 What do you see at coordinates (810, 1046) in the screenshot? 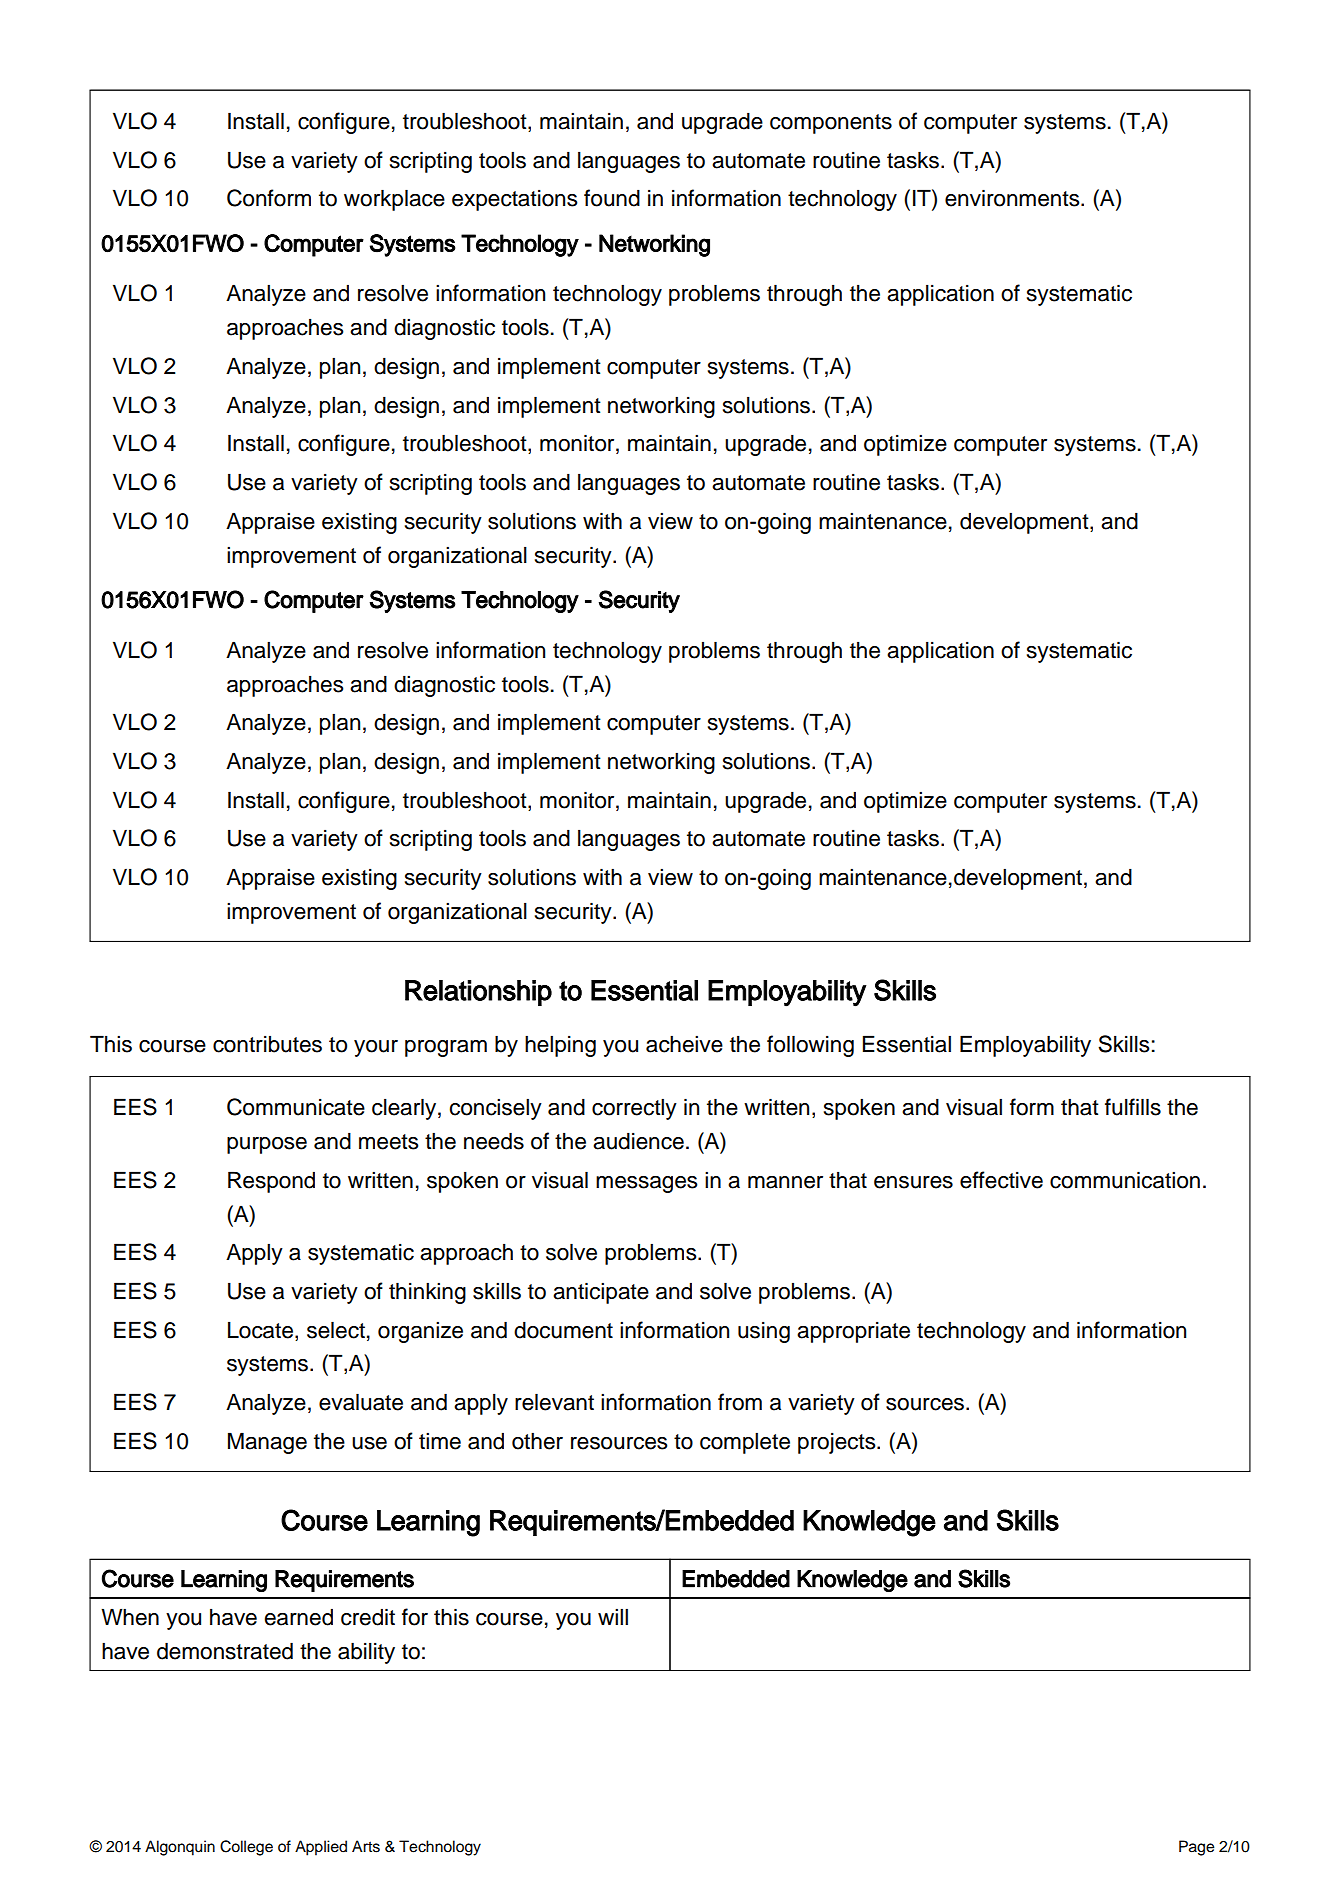
I see `following` at bounding box center [810, 1046].
